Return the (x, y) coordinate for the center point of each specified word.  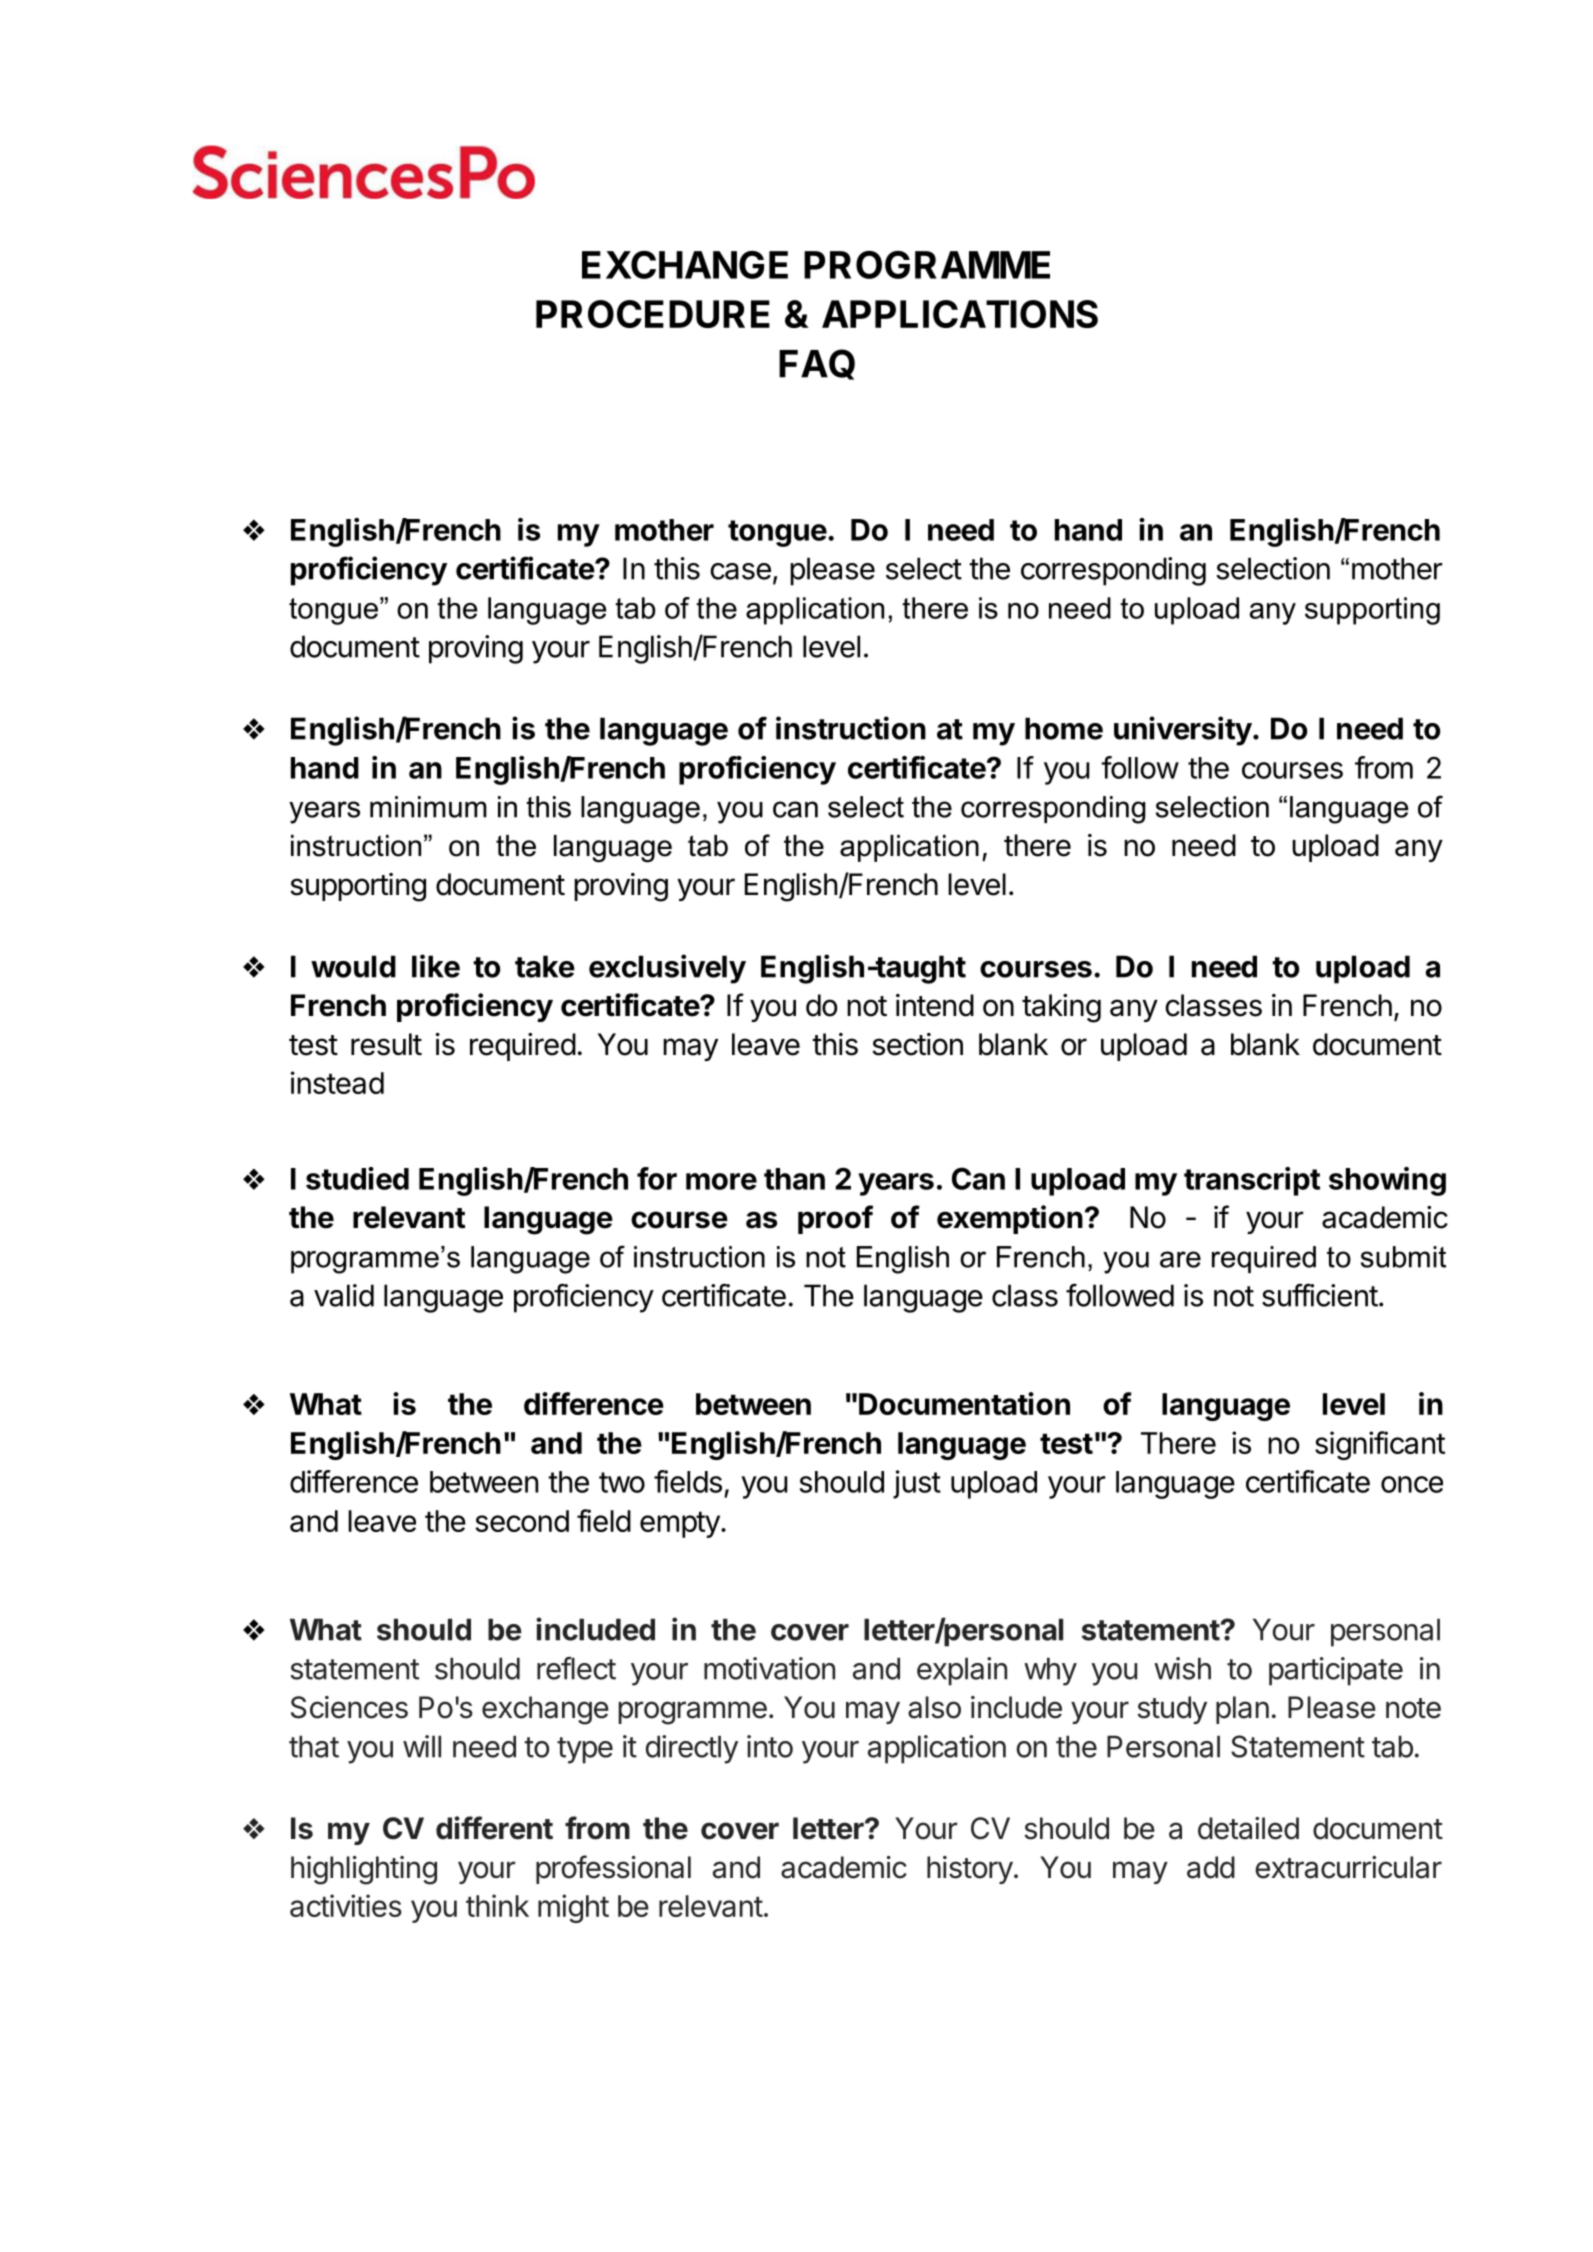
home (1064, 728)
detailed (1248, 1828)
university (1183, 731)
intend (935, 1005)
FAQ (817, 364)
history (970, 1870)
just (917, 1484)
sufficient (1320, 1295)
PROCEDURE (653, 314)
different (494, 1828)
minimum (428, 807)
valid (344, 1295)
